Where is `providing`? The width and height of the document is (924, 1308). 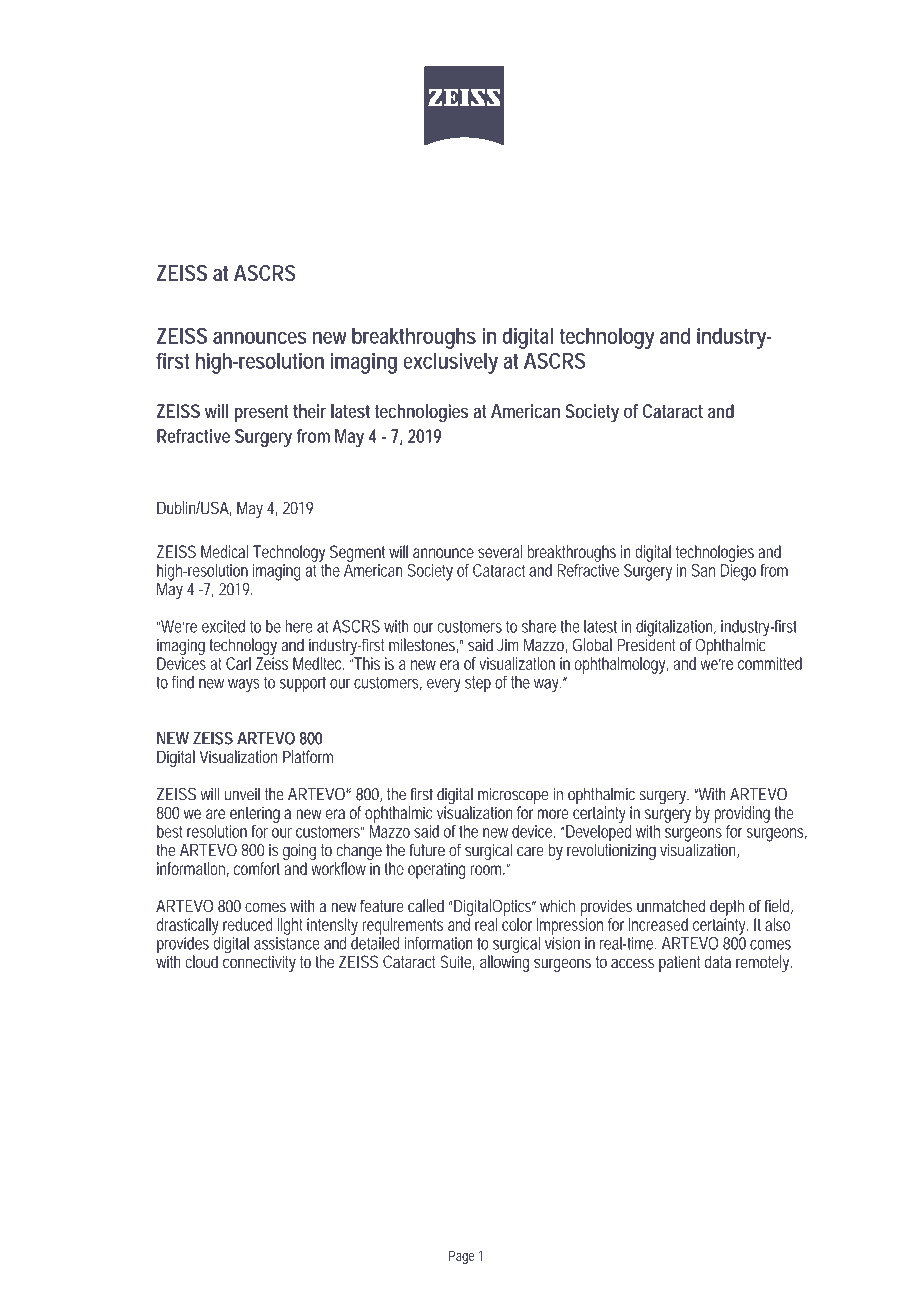 providing is located at coordinates (742, 814).
